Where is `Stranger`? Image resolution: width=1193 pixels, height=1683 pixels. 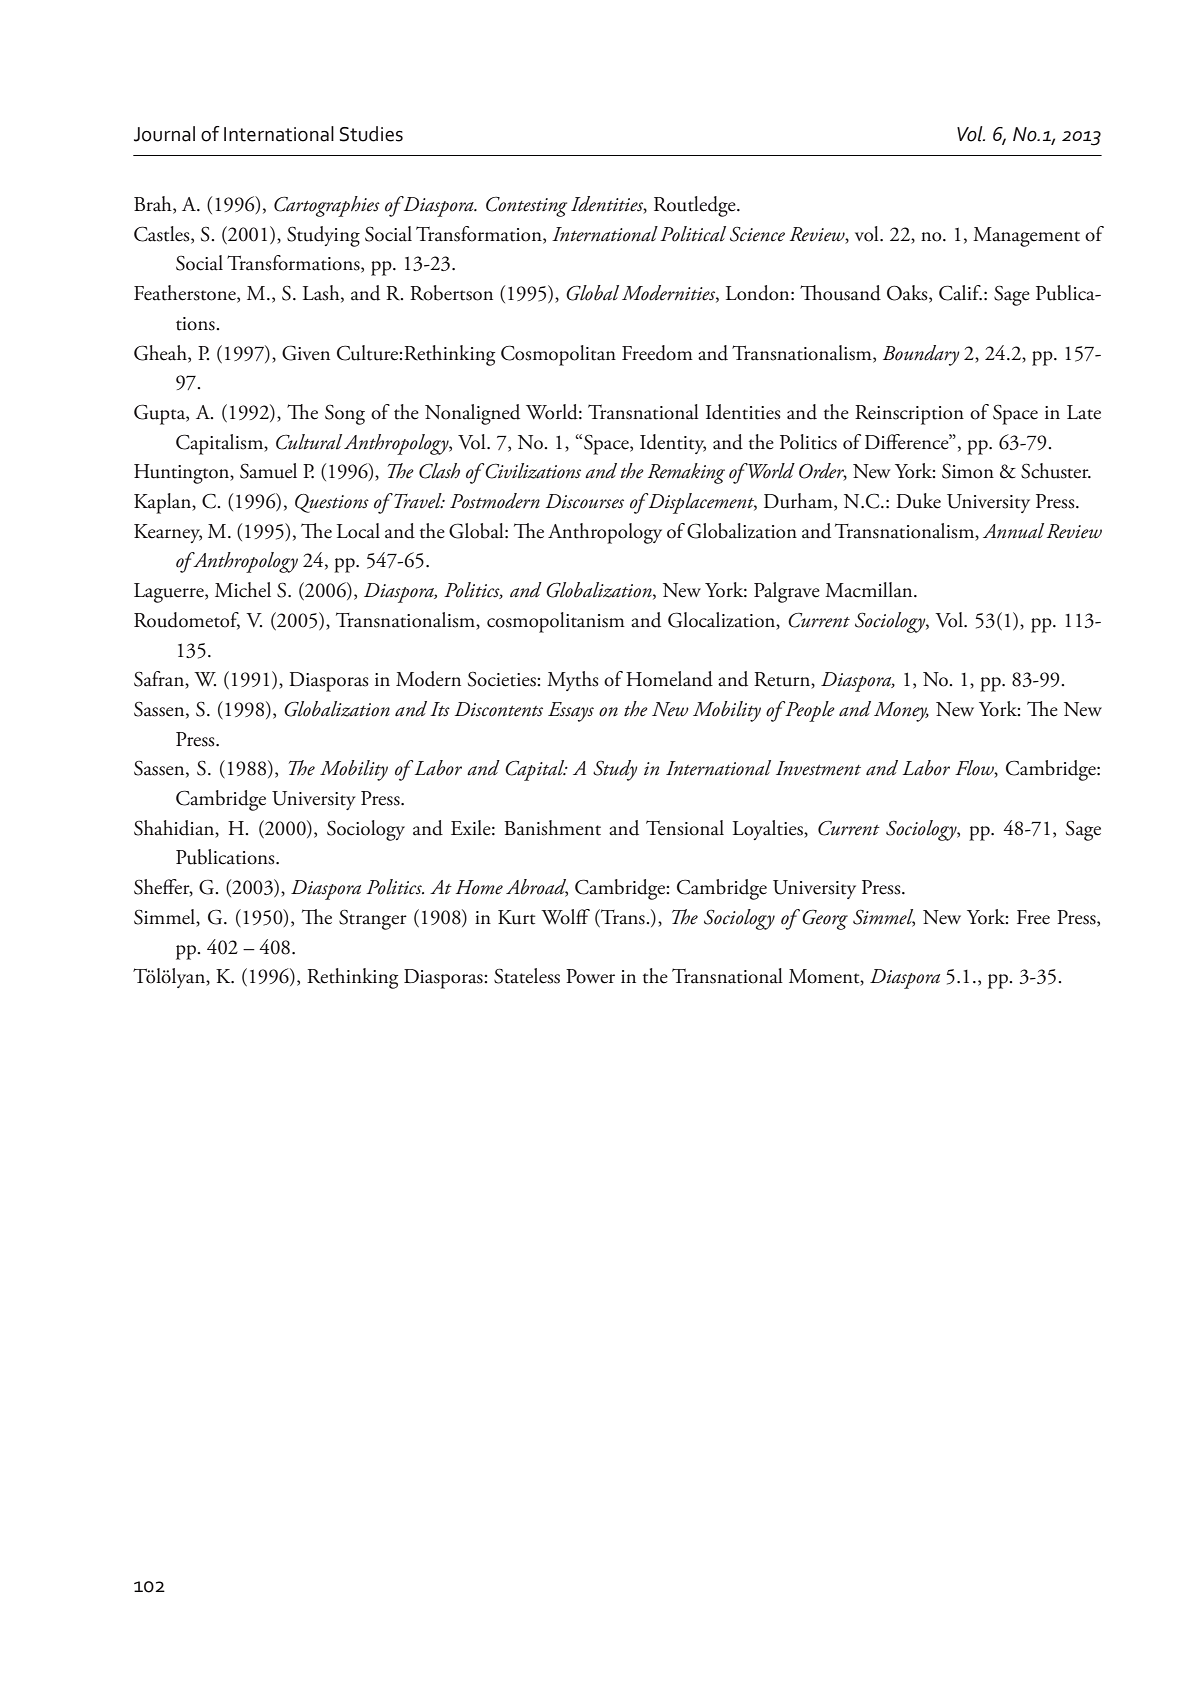 Stranger is located at coordinates (373, 919).
